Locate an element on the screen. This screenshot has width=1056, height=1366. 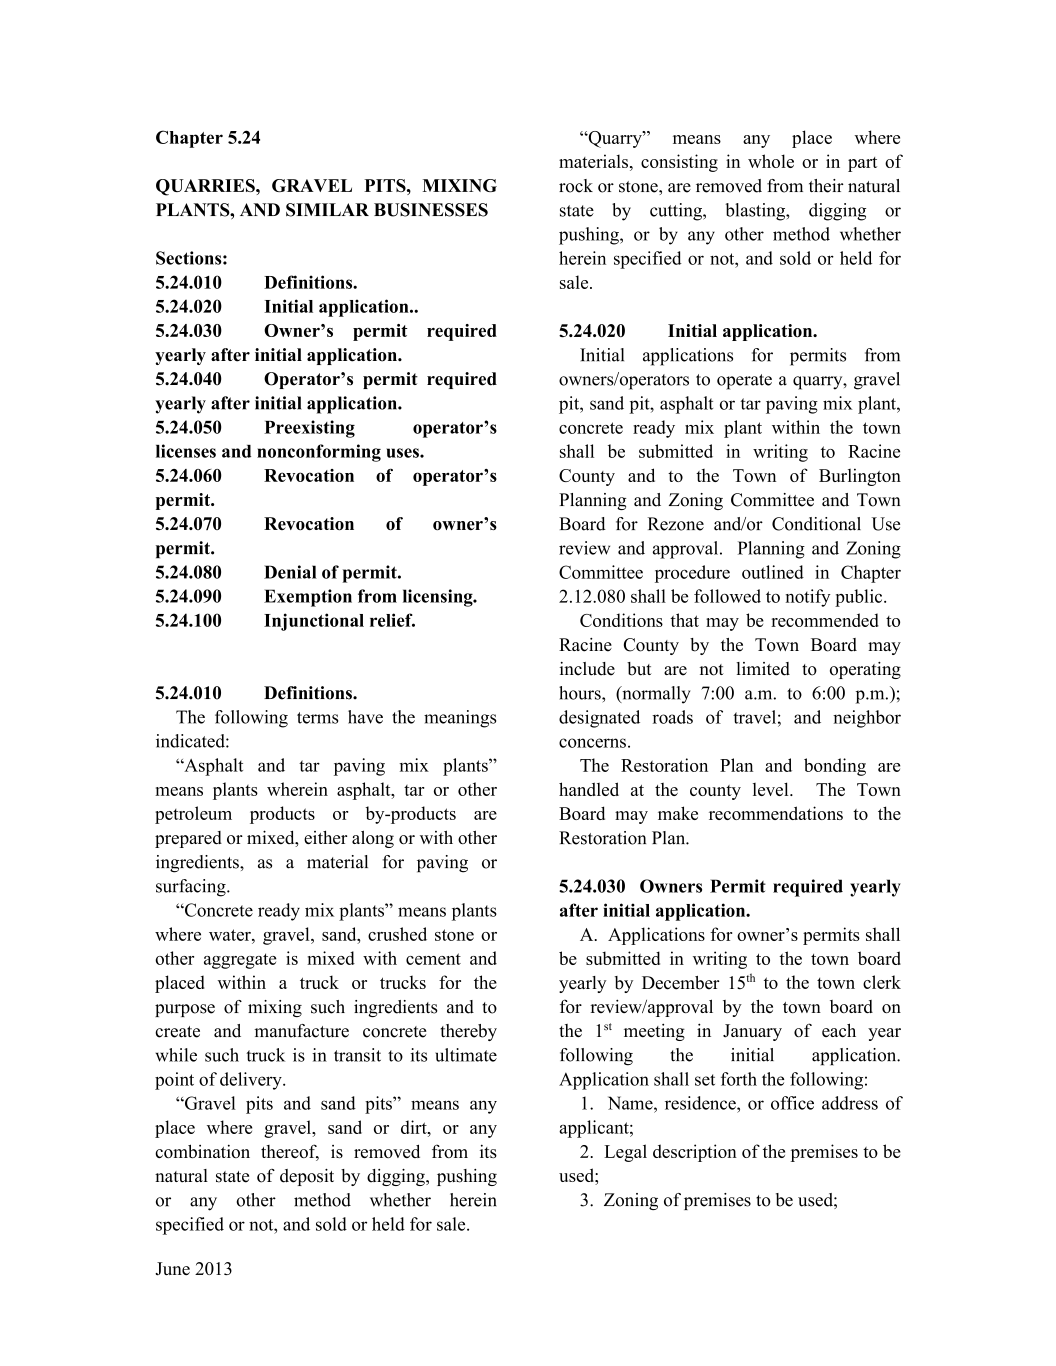
Preexisting is located at coordinates (309, 429).
